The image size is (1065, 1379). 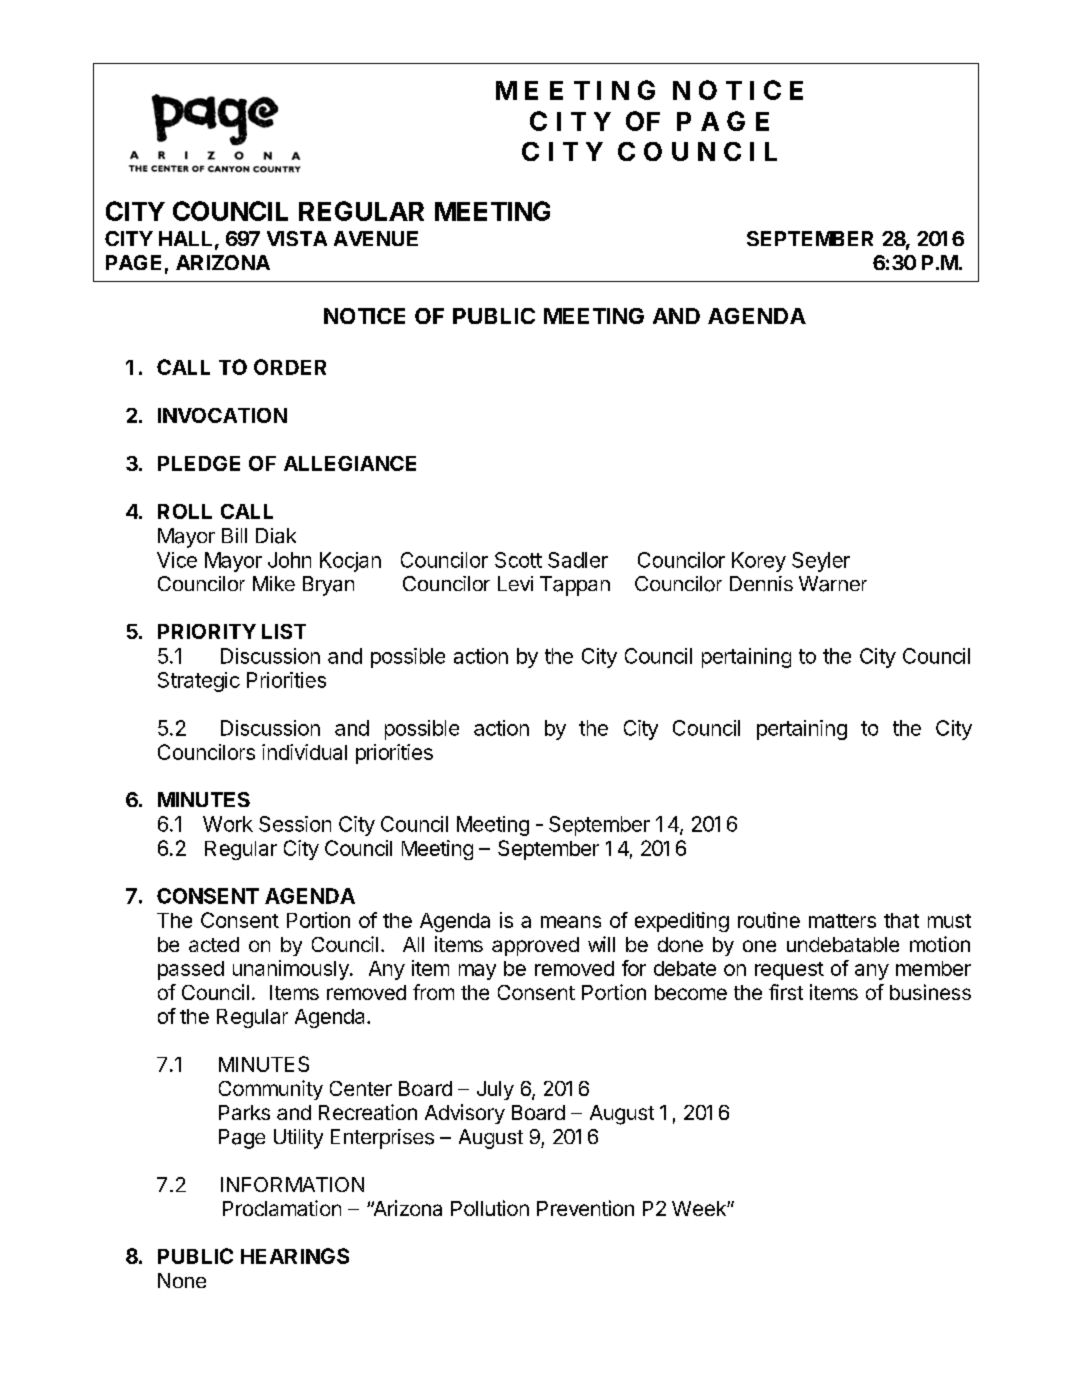 What do you see at coordinates (833, 584) in the image?
I see `Warner` at bounding box center [833, 584].
